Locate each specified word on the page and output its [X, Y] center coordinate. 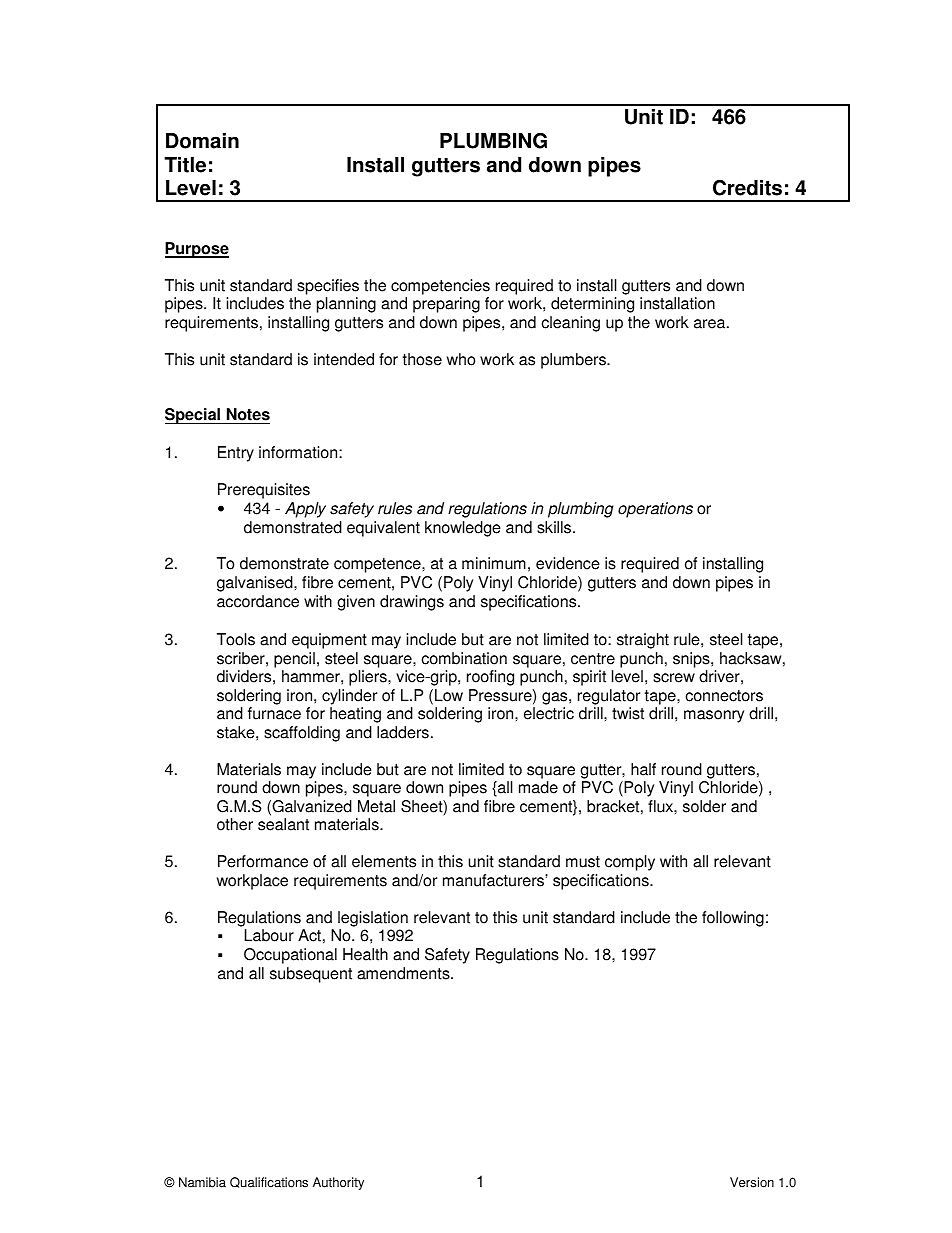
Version [752, 1182]
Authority [338, 1183]
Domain [202, 141]
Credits [747, 188]
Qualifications [269, 1182]
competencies [440, 287]
